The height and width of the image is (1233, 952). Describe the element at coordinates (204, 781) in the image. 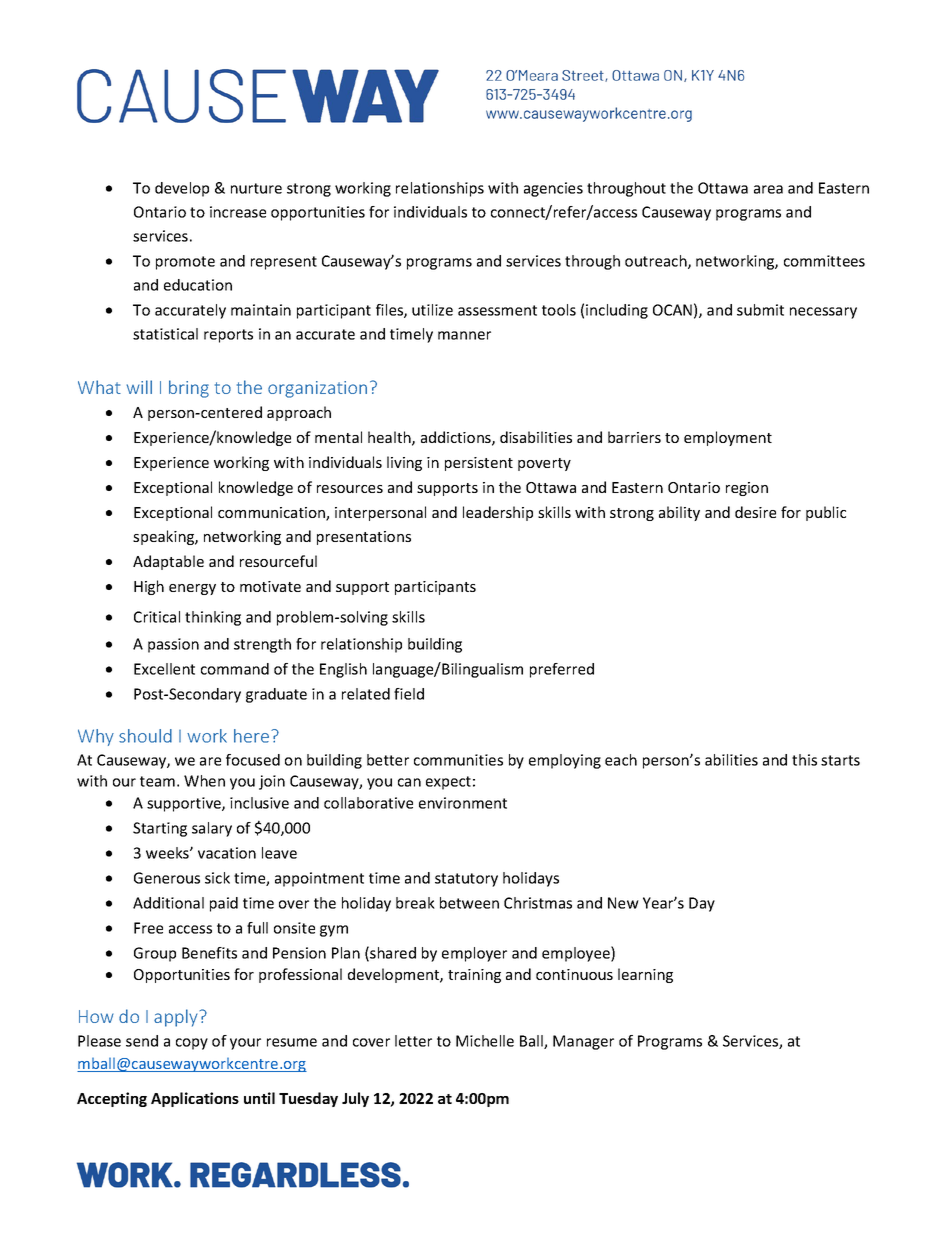

I see `When` at that location.
